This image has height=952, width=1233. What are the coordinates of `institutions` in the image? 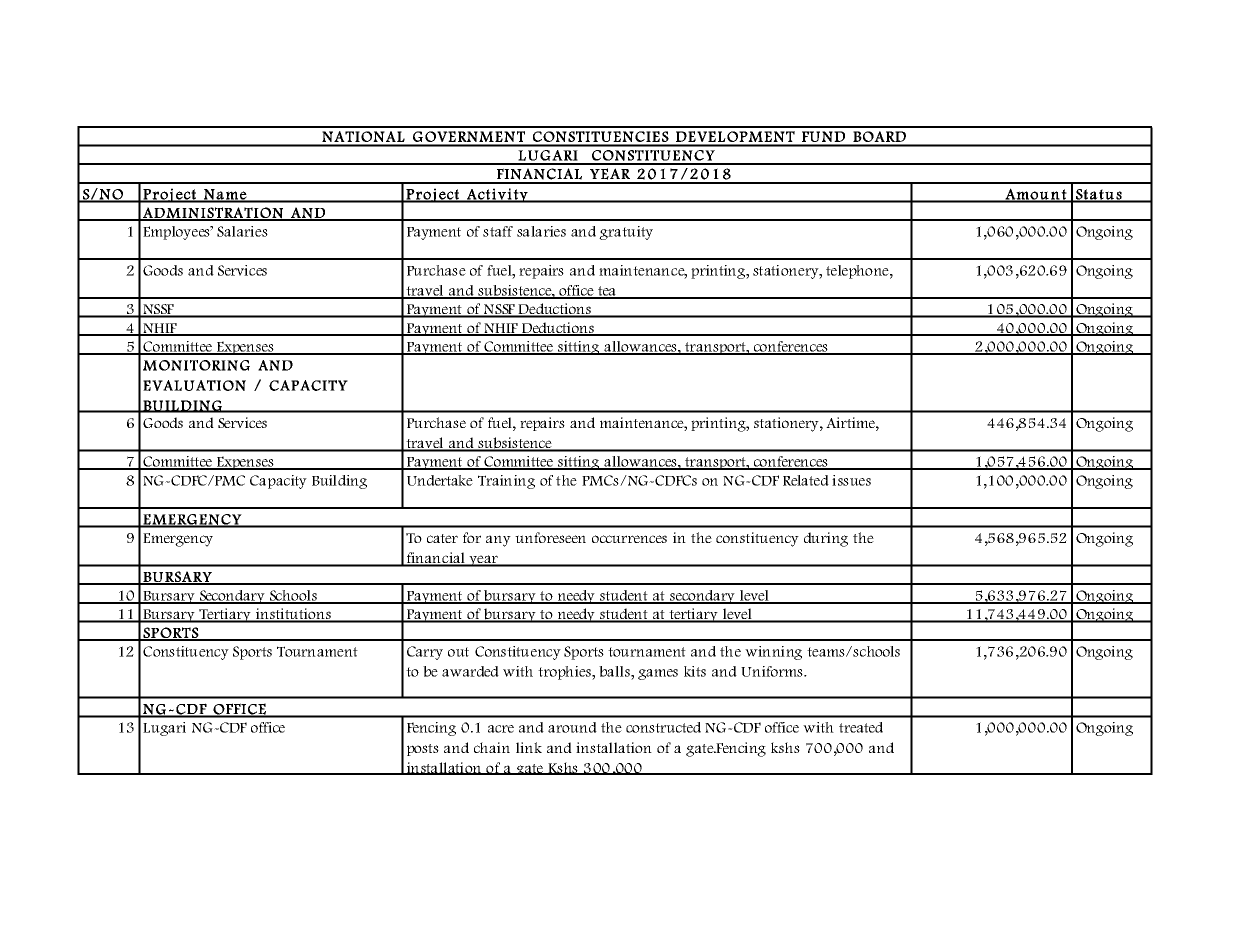 It's located at (293, 615).
